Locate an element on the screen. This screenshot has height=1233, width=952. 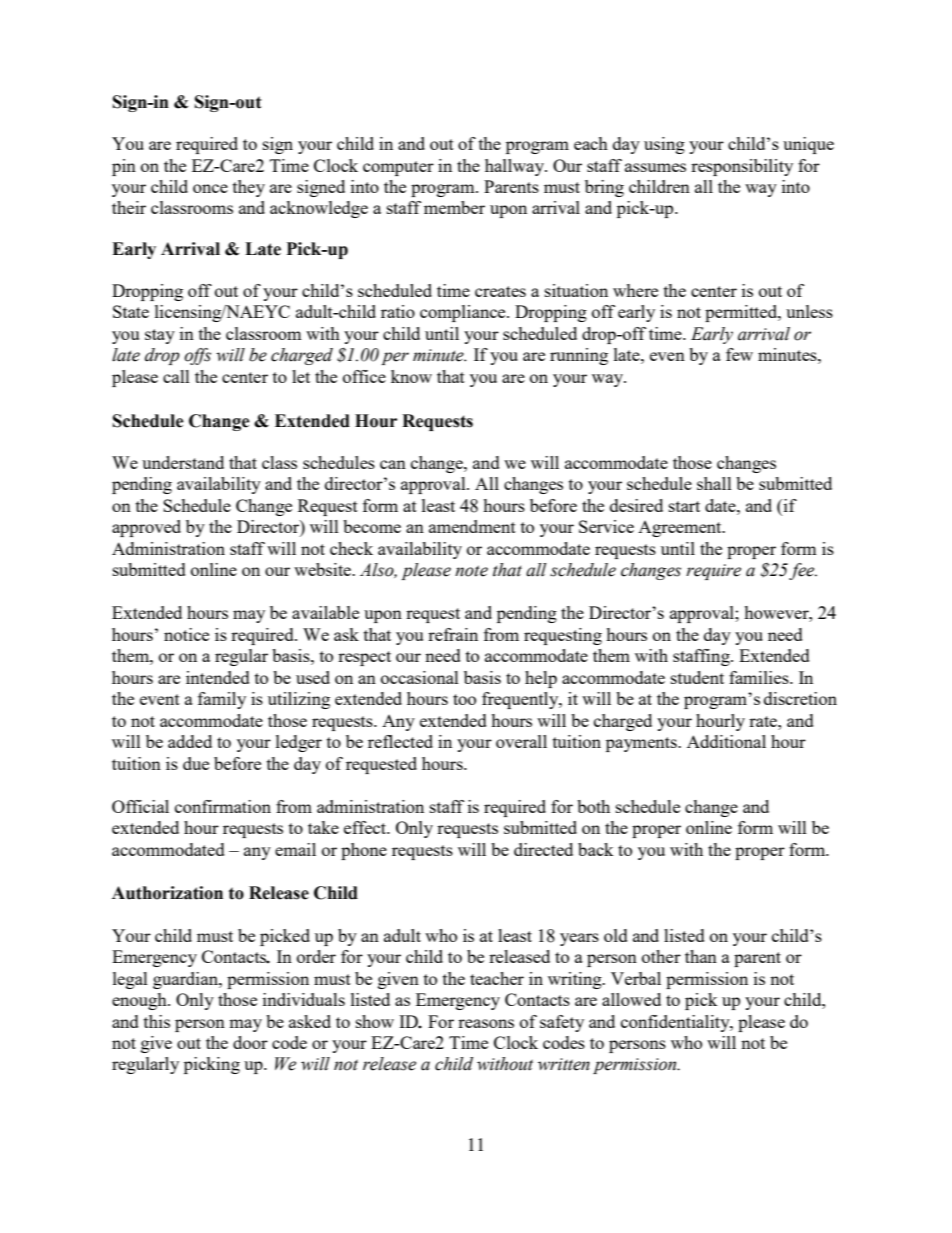
hallway is located at coordinates (515, 167).
